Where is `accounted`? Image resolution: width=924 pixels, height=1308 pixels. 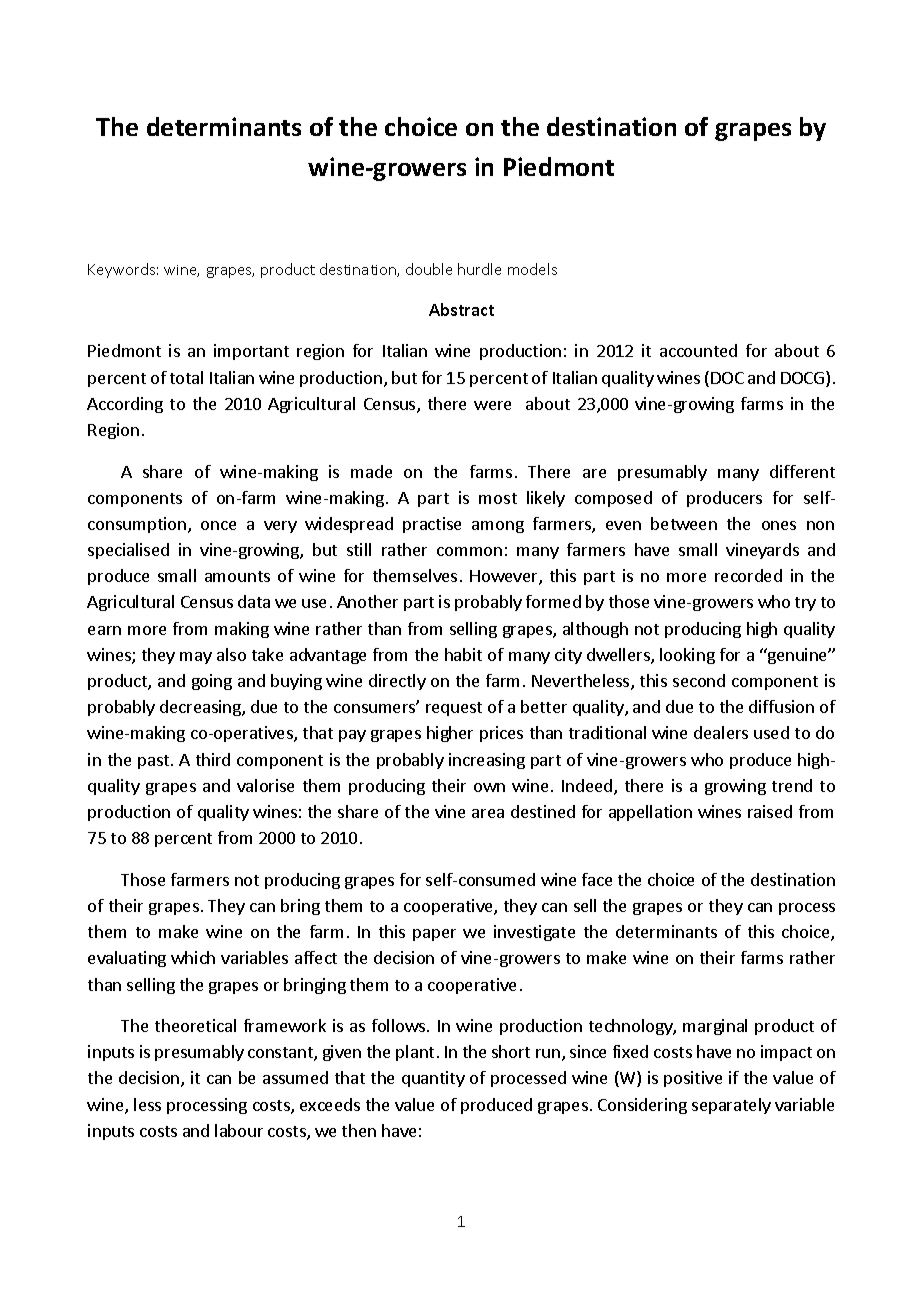 accounted is located at coordinates (698, 350).
